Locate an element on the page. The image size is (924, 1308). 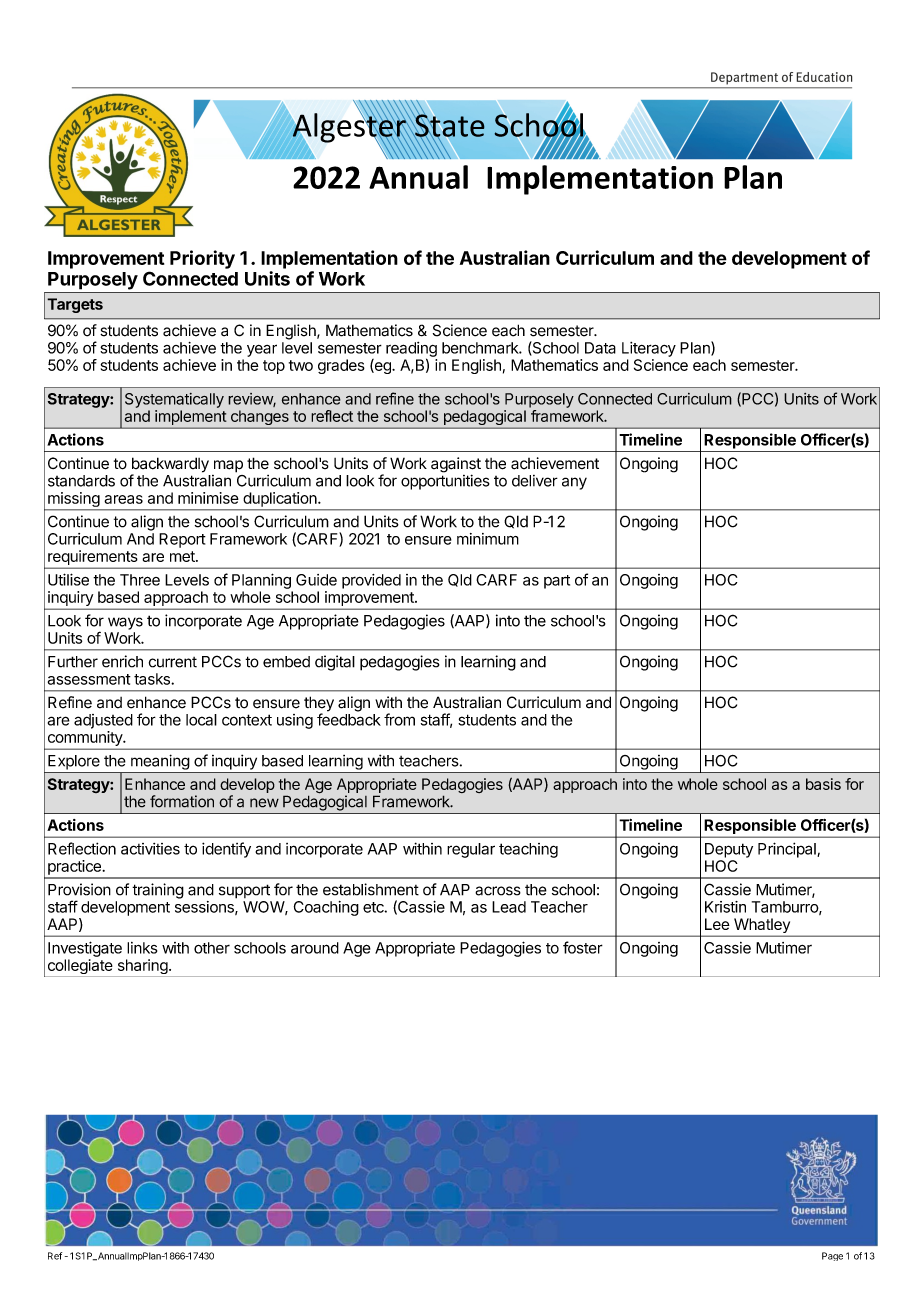
State is located at coordinates (449, 125).
